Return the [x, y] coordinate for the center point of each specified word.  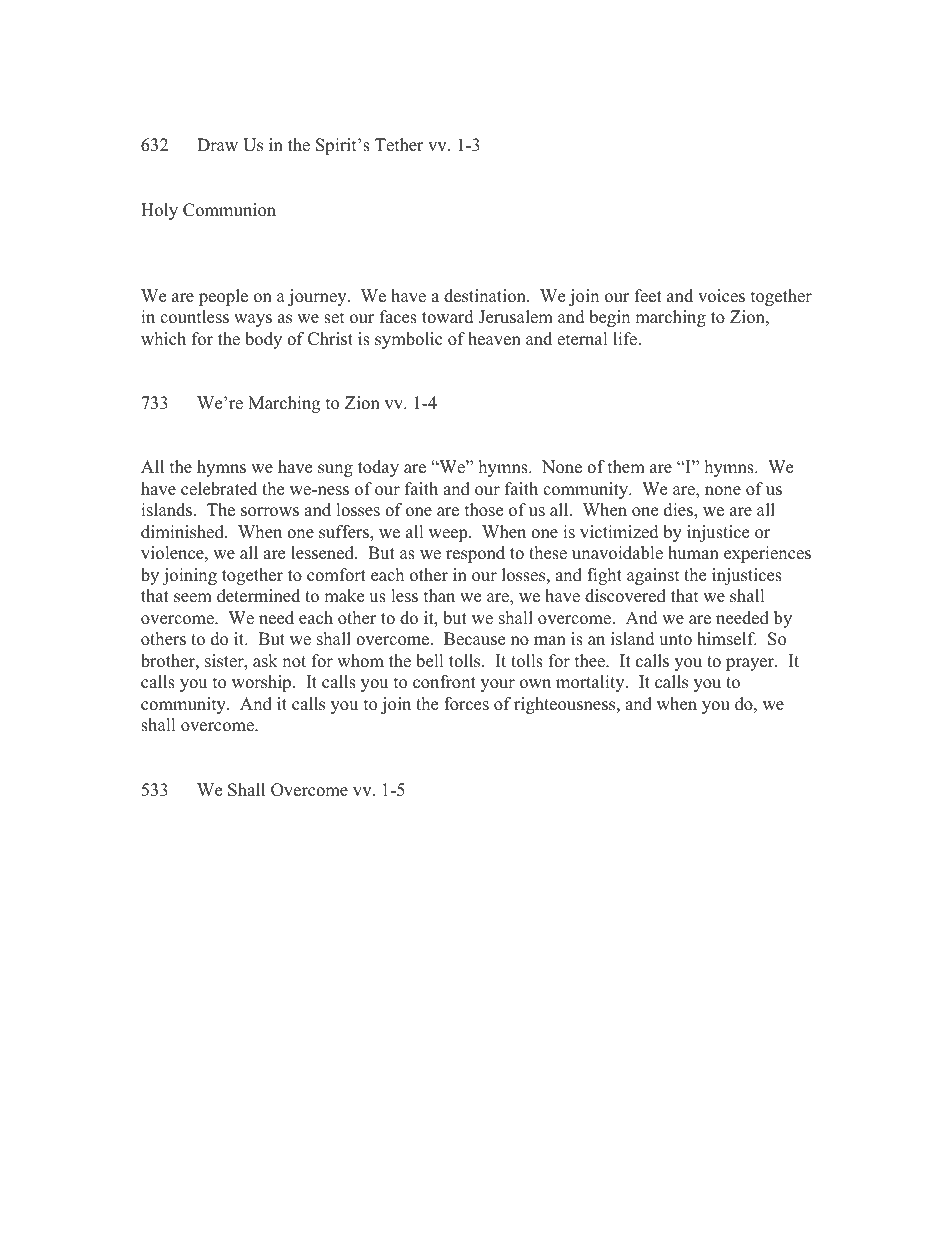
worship [263, 683]
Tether [399, 145]
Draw [217, 144]
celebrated [219, 489]
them [626, 467]
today [378, 468]
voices [721, 296]
